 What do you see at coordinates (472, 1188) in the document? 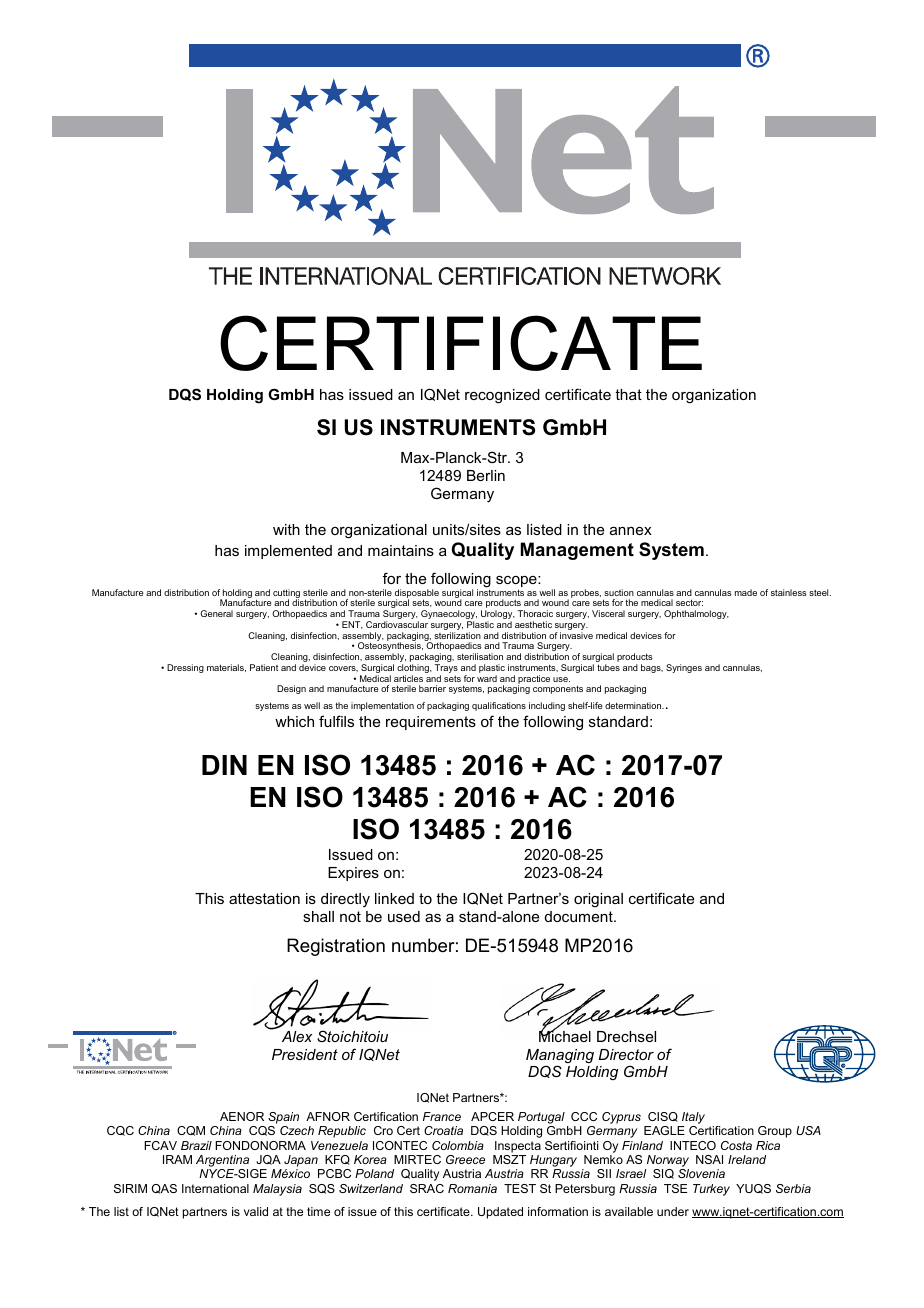
I see `Romania` at bounding box center [472, 1188].
